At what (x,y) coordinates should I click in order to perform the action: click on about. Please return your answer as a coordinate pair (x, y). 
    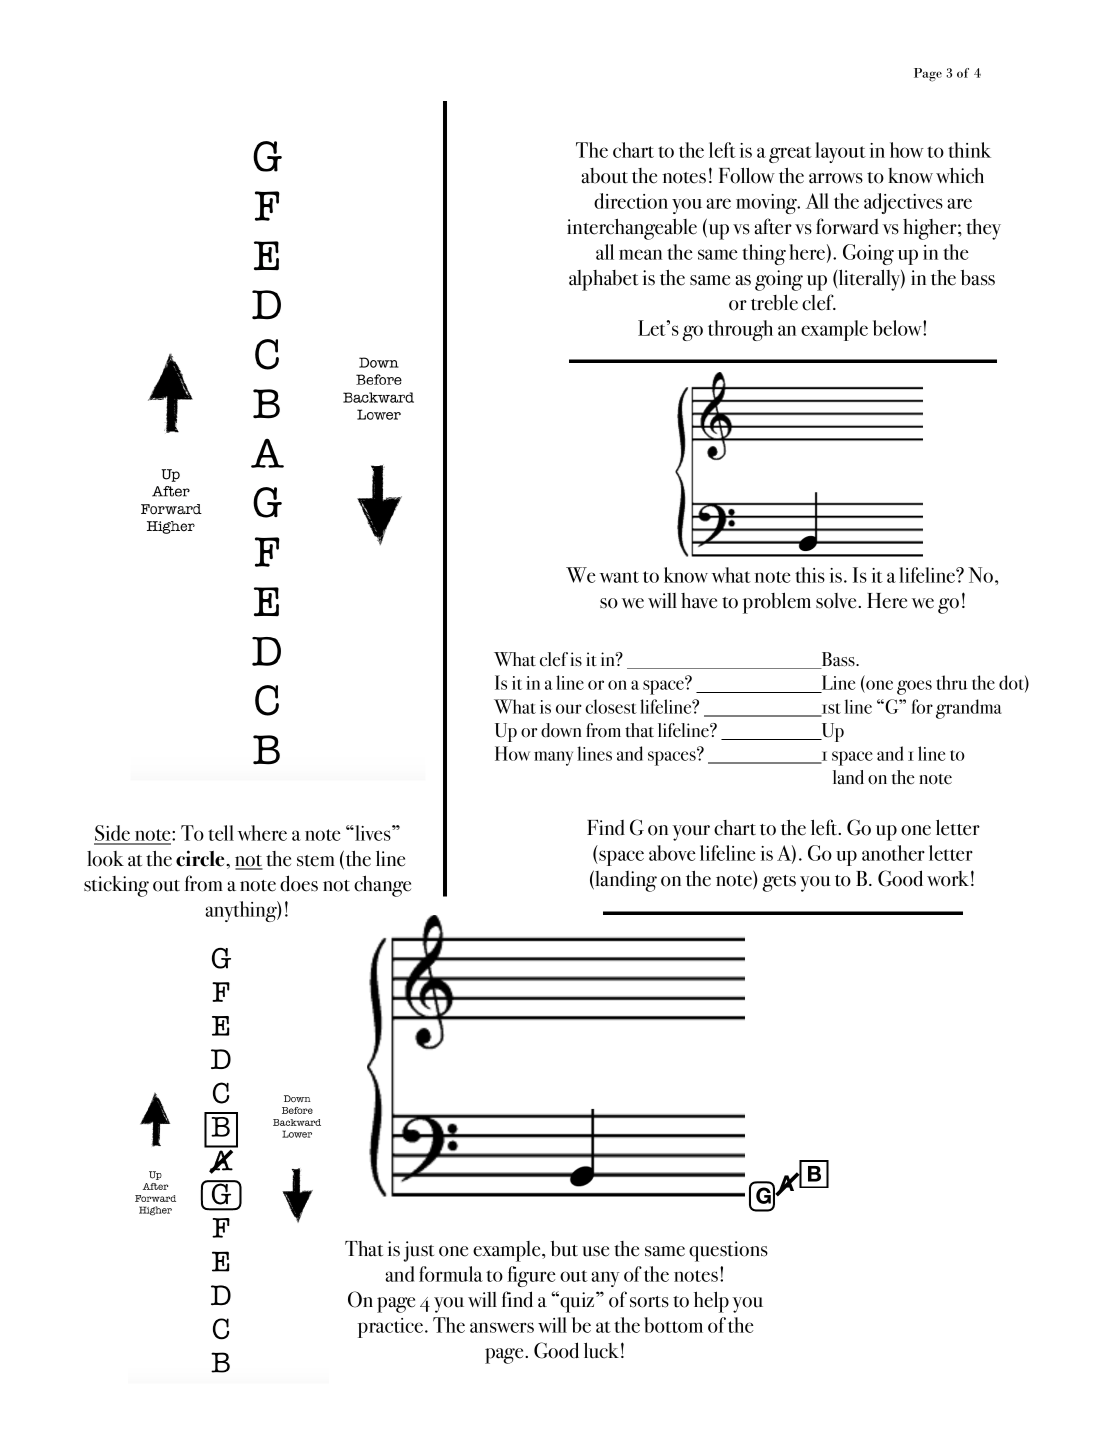
    Looking at the image, I should click on (605, 176).
